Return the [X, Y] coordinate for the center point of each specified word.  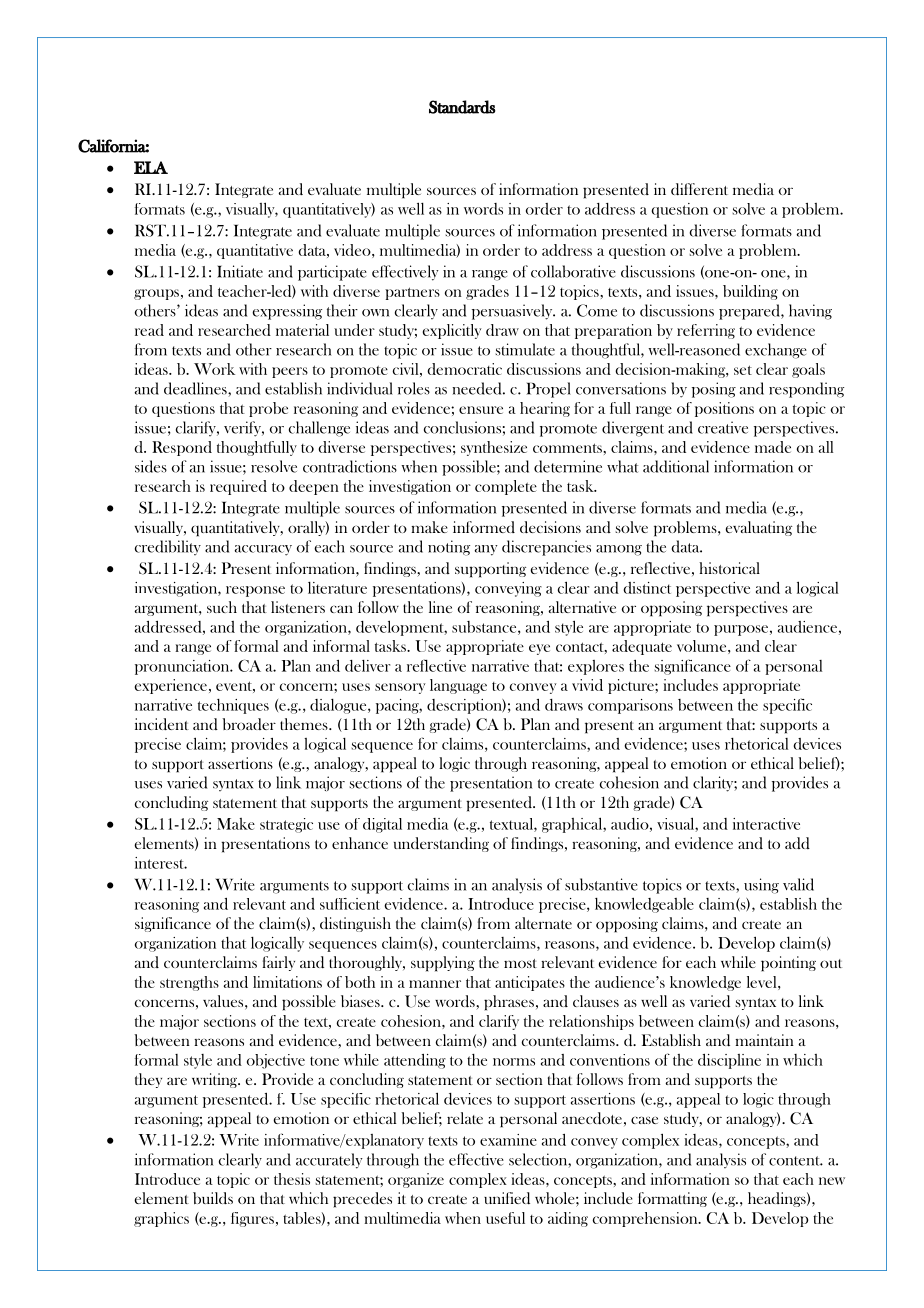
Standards [462, 107]
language [458, 686]
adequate [642, 647]
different [699, 189]
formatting [672, 1199]
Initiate [240, 271]
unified [507, 1198]
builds [213, 1198]
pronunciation [183, 667]
